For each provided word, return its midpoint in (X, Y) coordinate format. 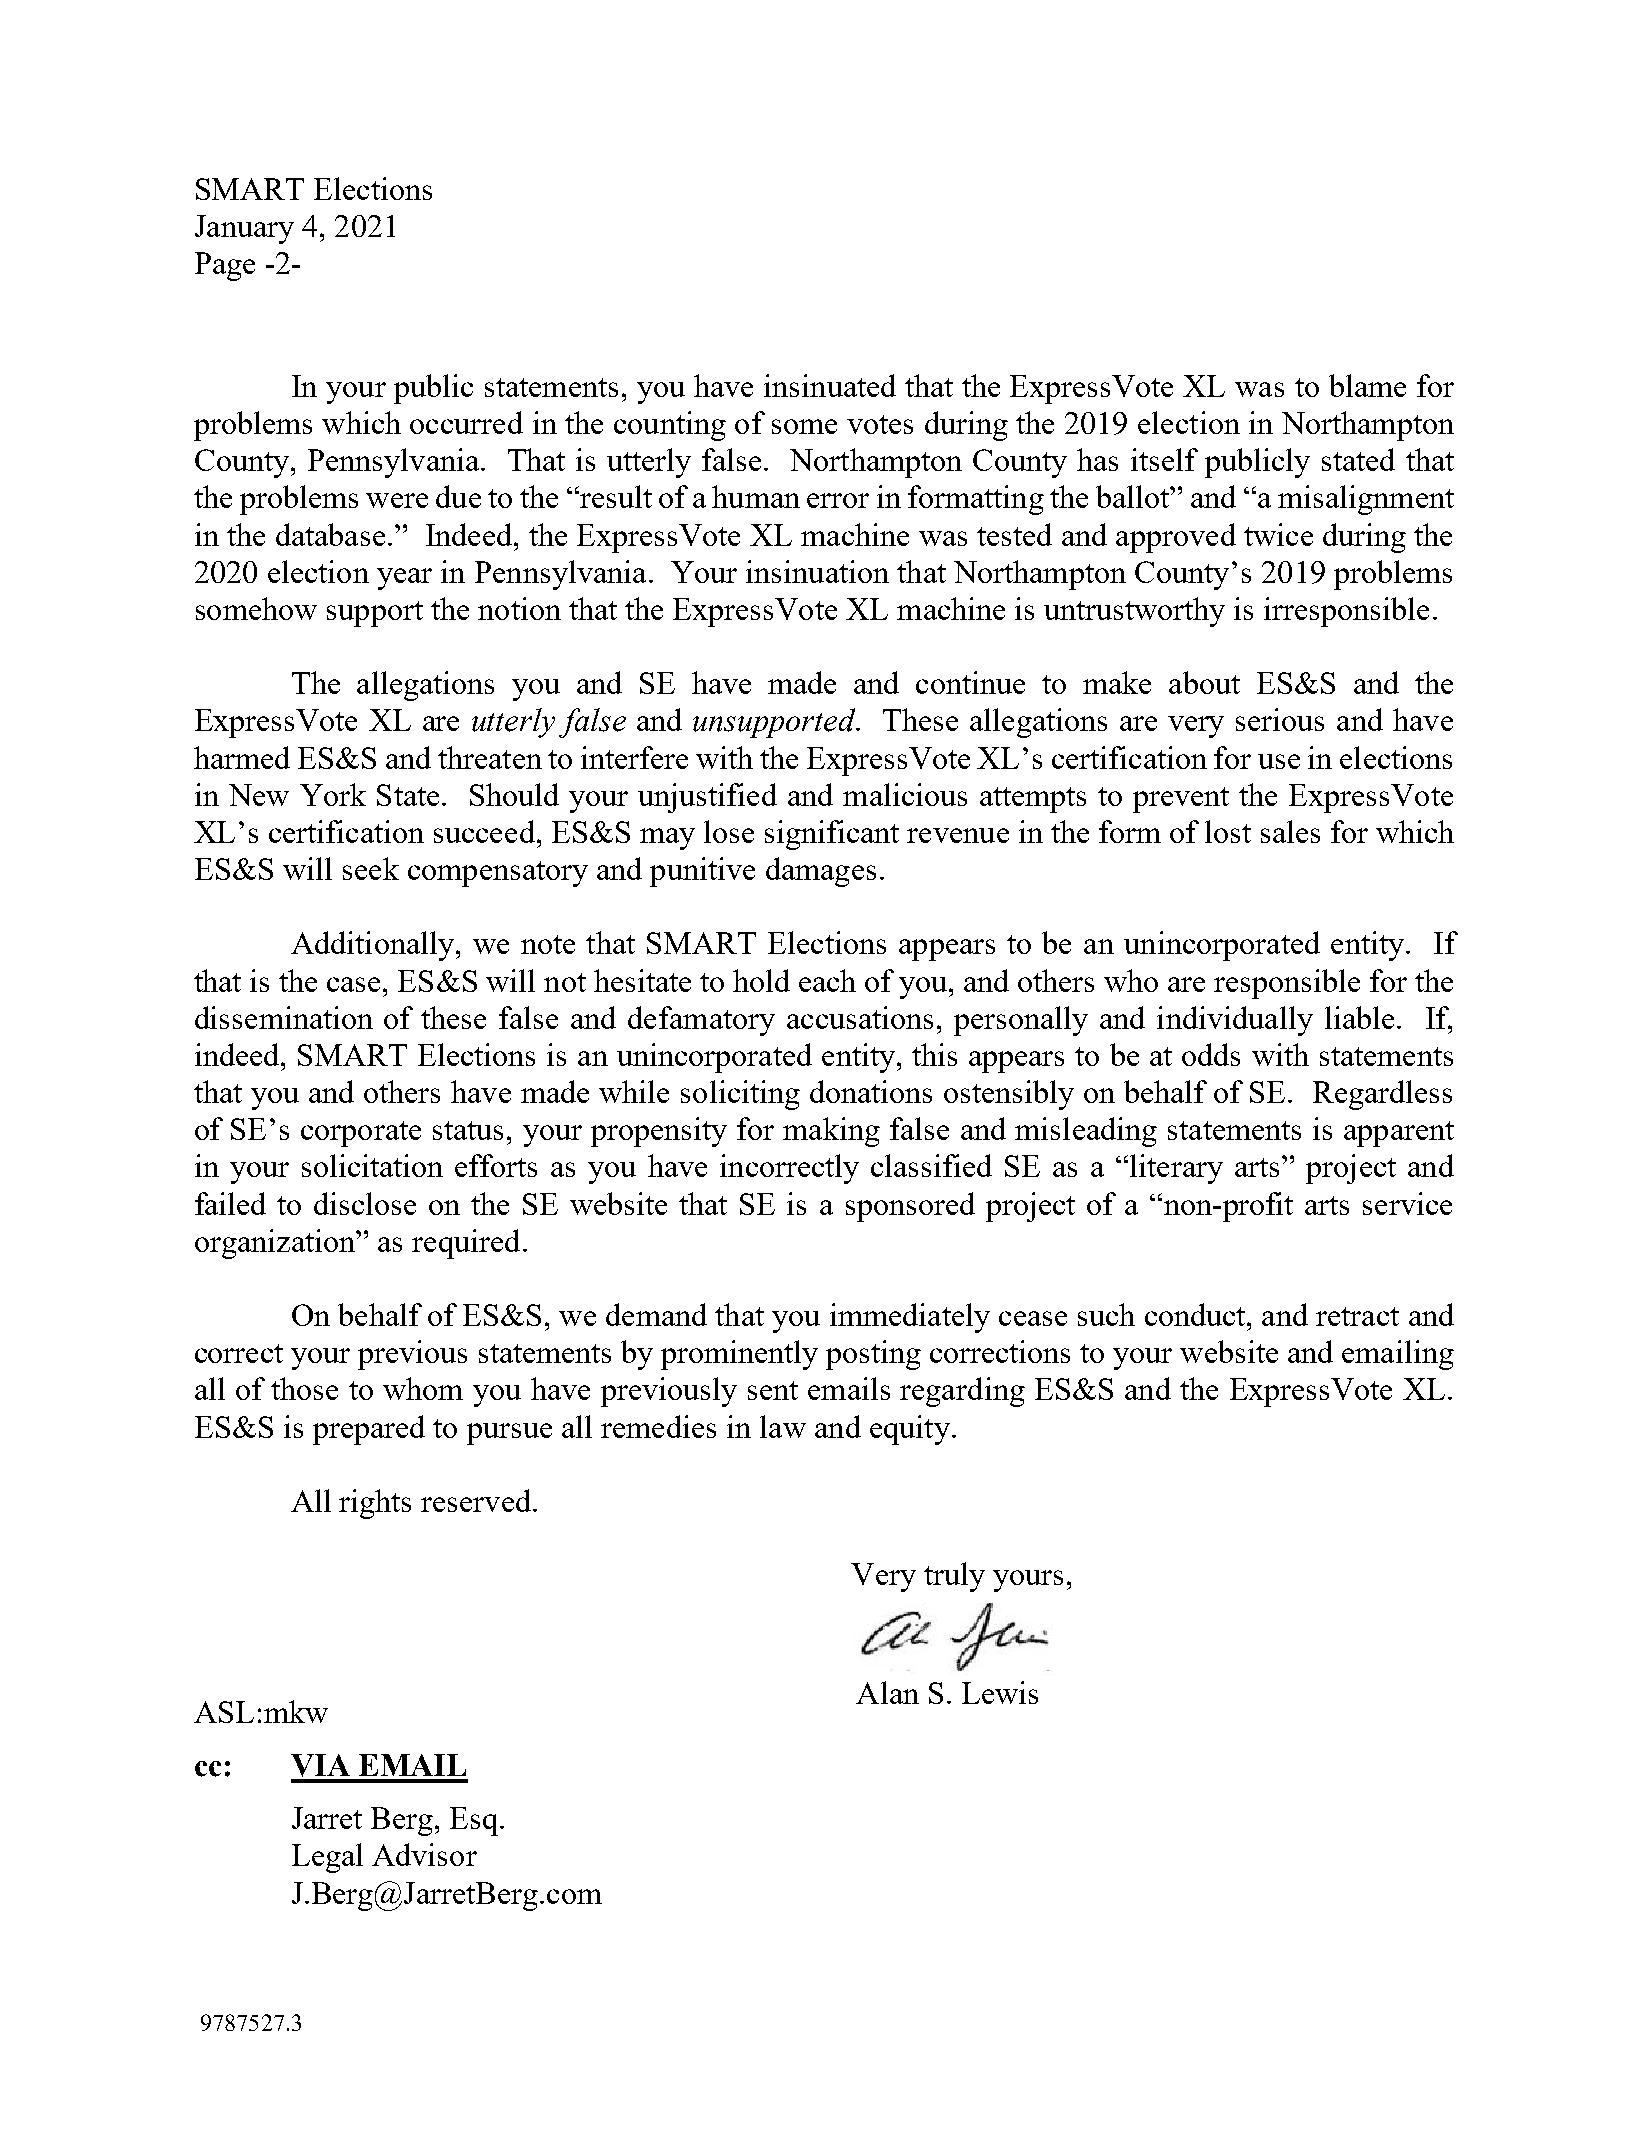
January (244, 229)
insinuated (830, 385)
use (1279, 761)
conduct (1196, 1314)
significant (832, 835)
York (333, 794)
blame (1367, 385)
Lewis (1000, 1692)
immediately (910, 1318)
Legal (327, 1858)
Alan (887, 1692)
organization (276, 1244)
